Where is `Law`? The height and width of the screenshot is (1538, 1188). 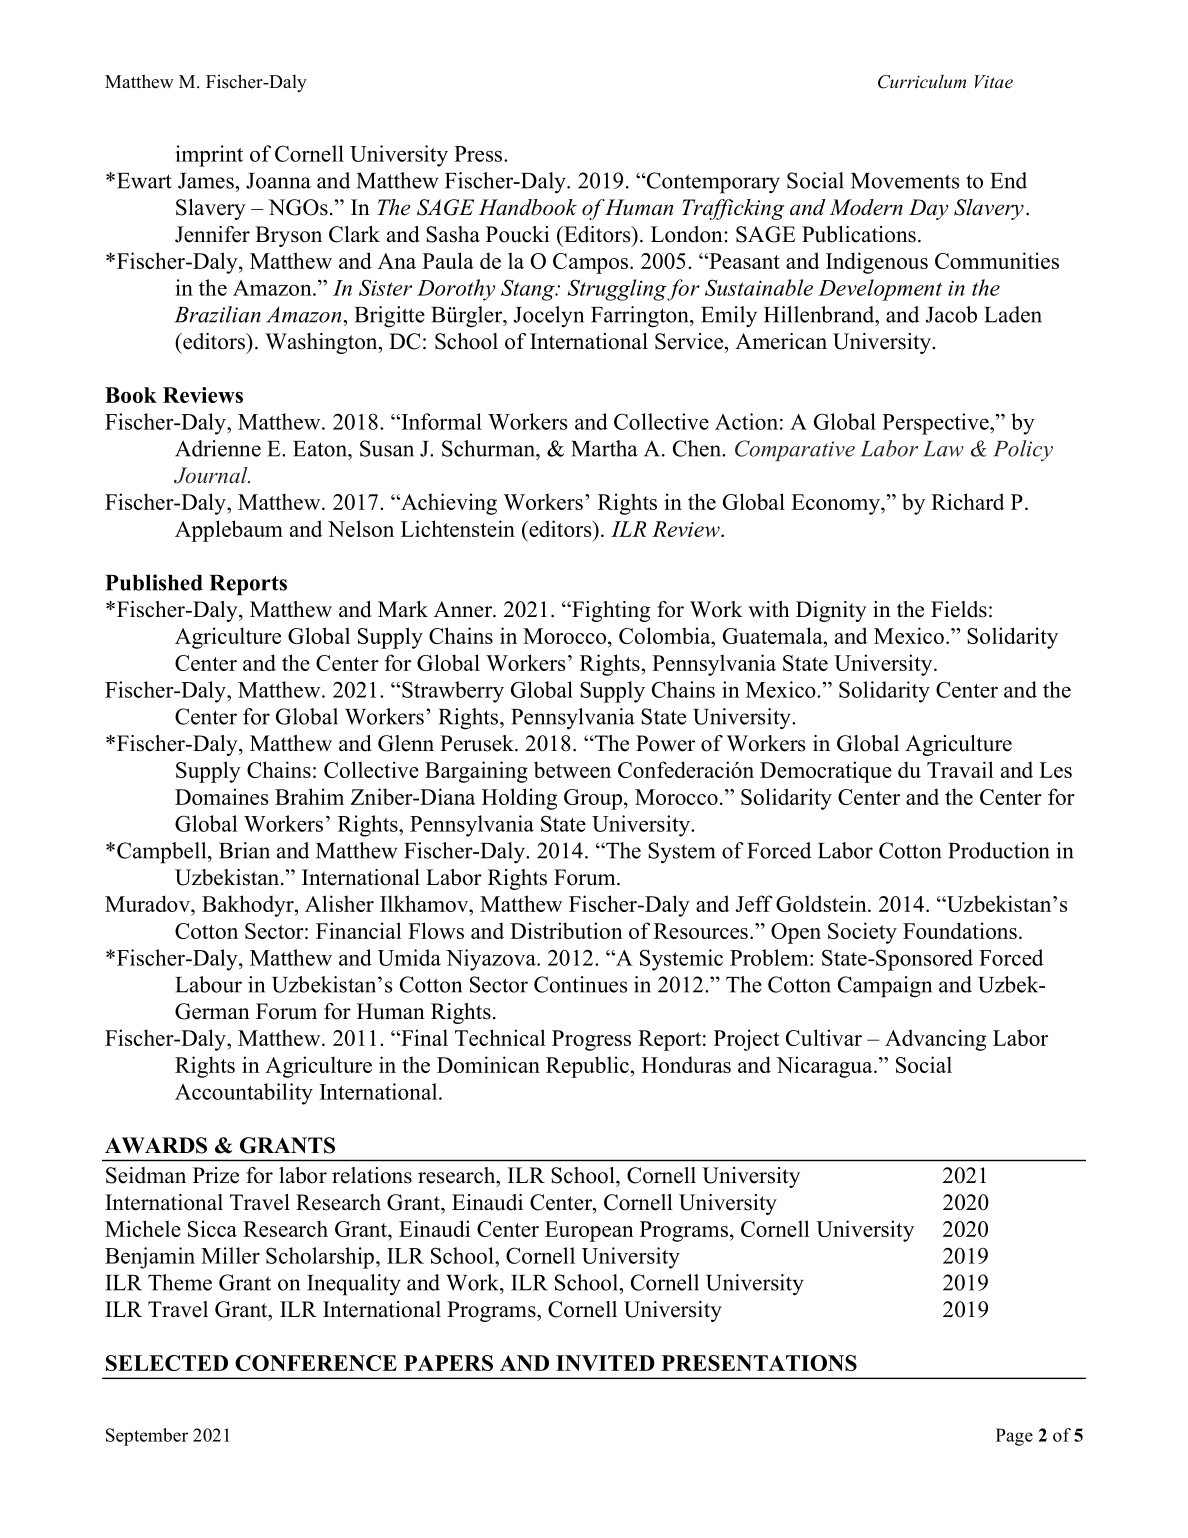
Law is located at coordinates (943, 449).
